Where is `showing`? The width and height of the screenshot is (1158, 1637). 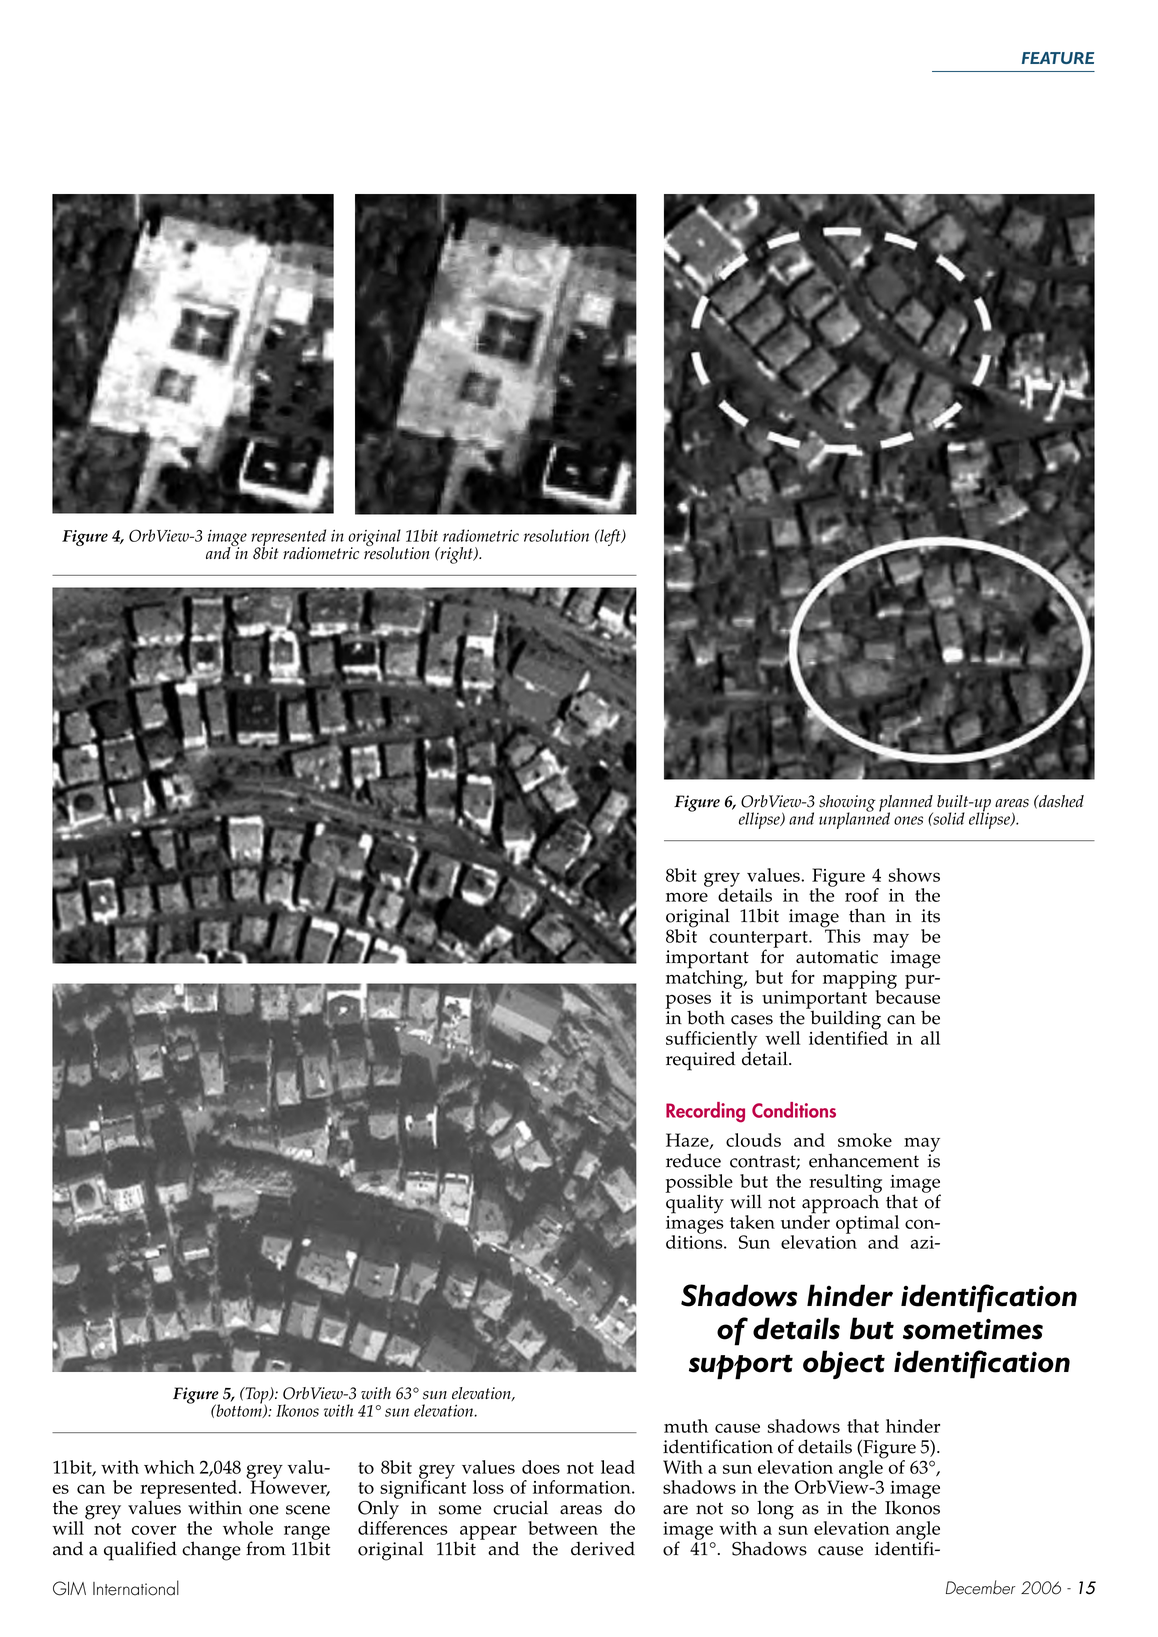
showing is located at coordinates (847, 804).
